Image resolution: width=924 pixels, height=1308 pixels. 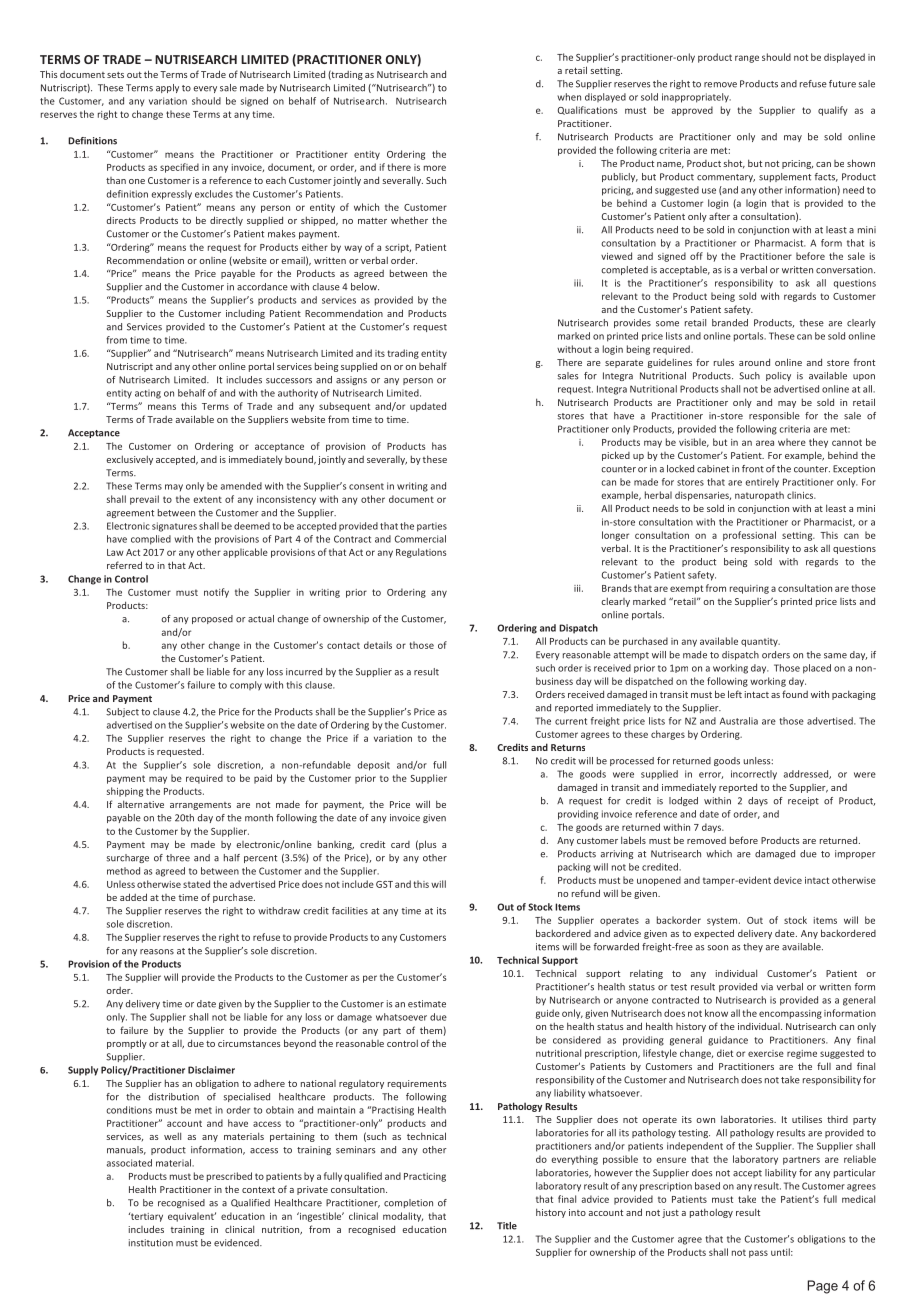 What do you see at coordinates (759, 496) in the screenshot?
I see `naturopath` at bounding box center [759, 496].
